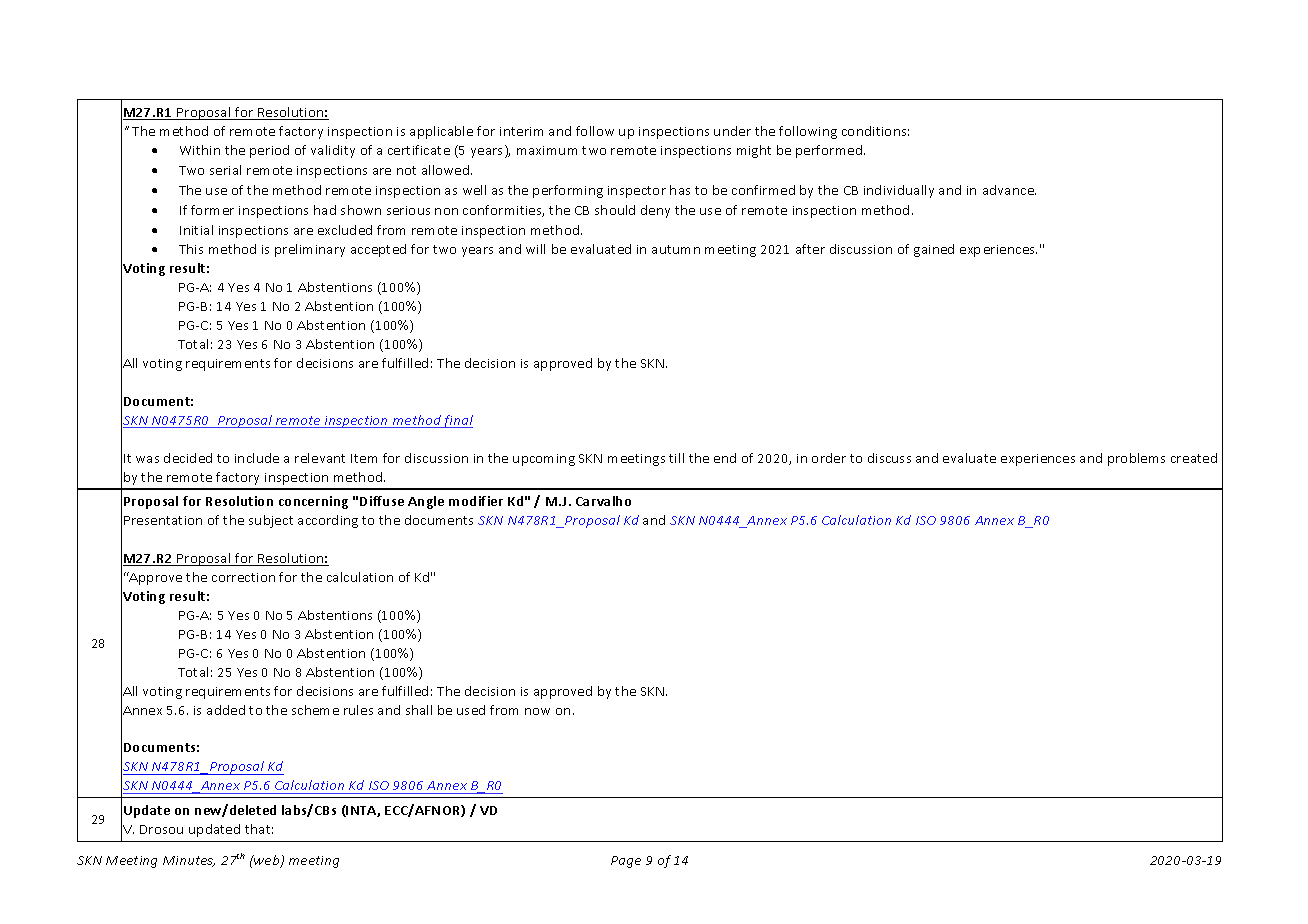 The width and height of the image is (1308, 924). What do you see at coordinates (537, 711) in the image?
I see `now` at bounding box center [537, 711].
